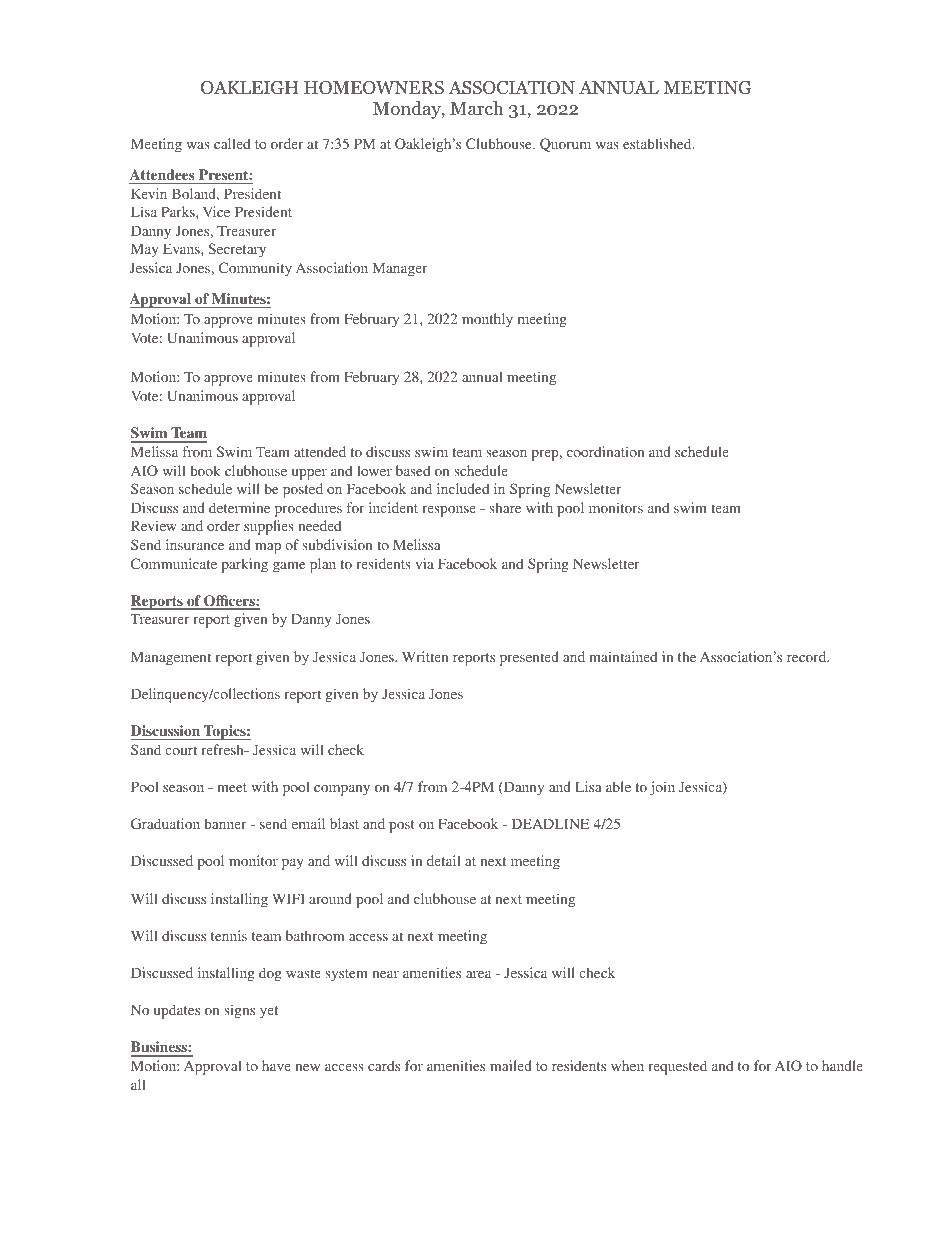 Image resolution: width=952 pixels, height=1233 pixels. I want to click on March, so click(477, 108).
